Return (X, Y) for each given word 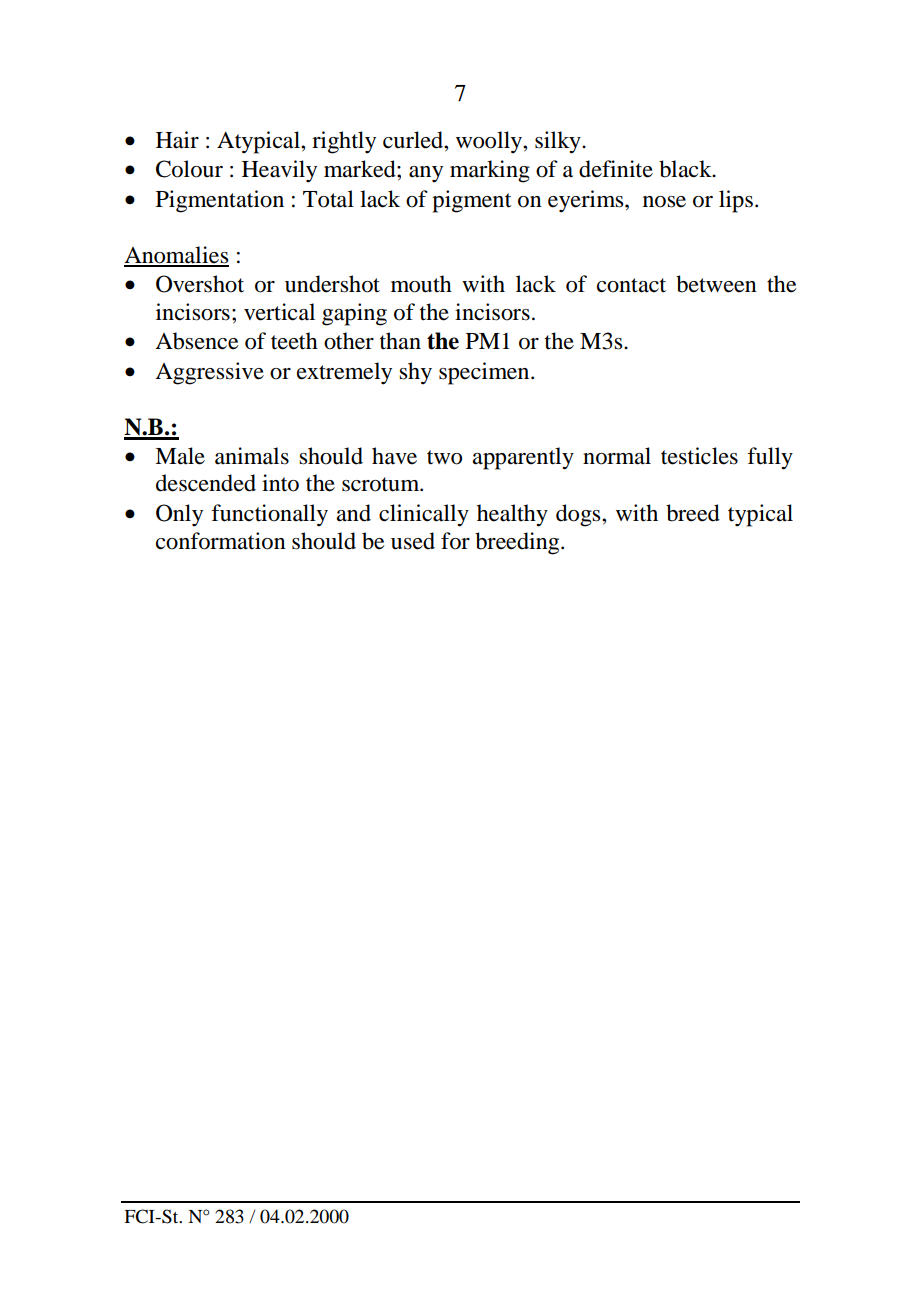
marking (490, 171)
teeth (294, 341)
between (716, 284)
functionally (269, 515)
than (400, 341)
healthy (512, 515)
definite (616, 169)
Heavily (279, 171)
